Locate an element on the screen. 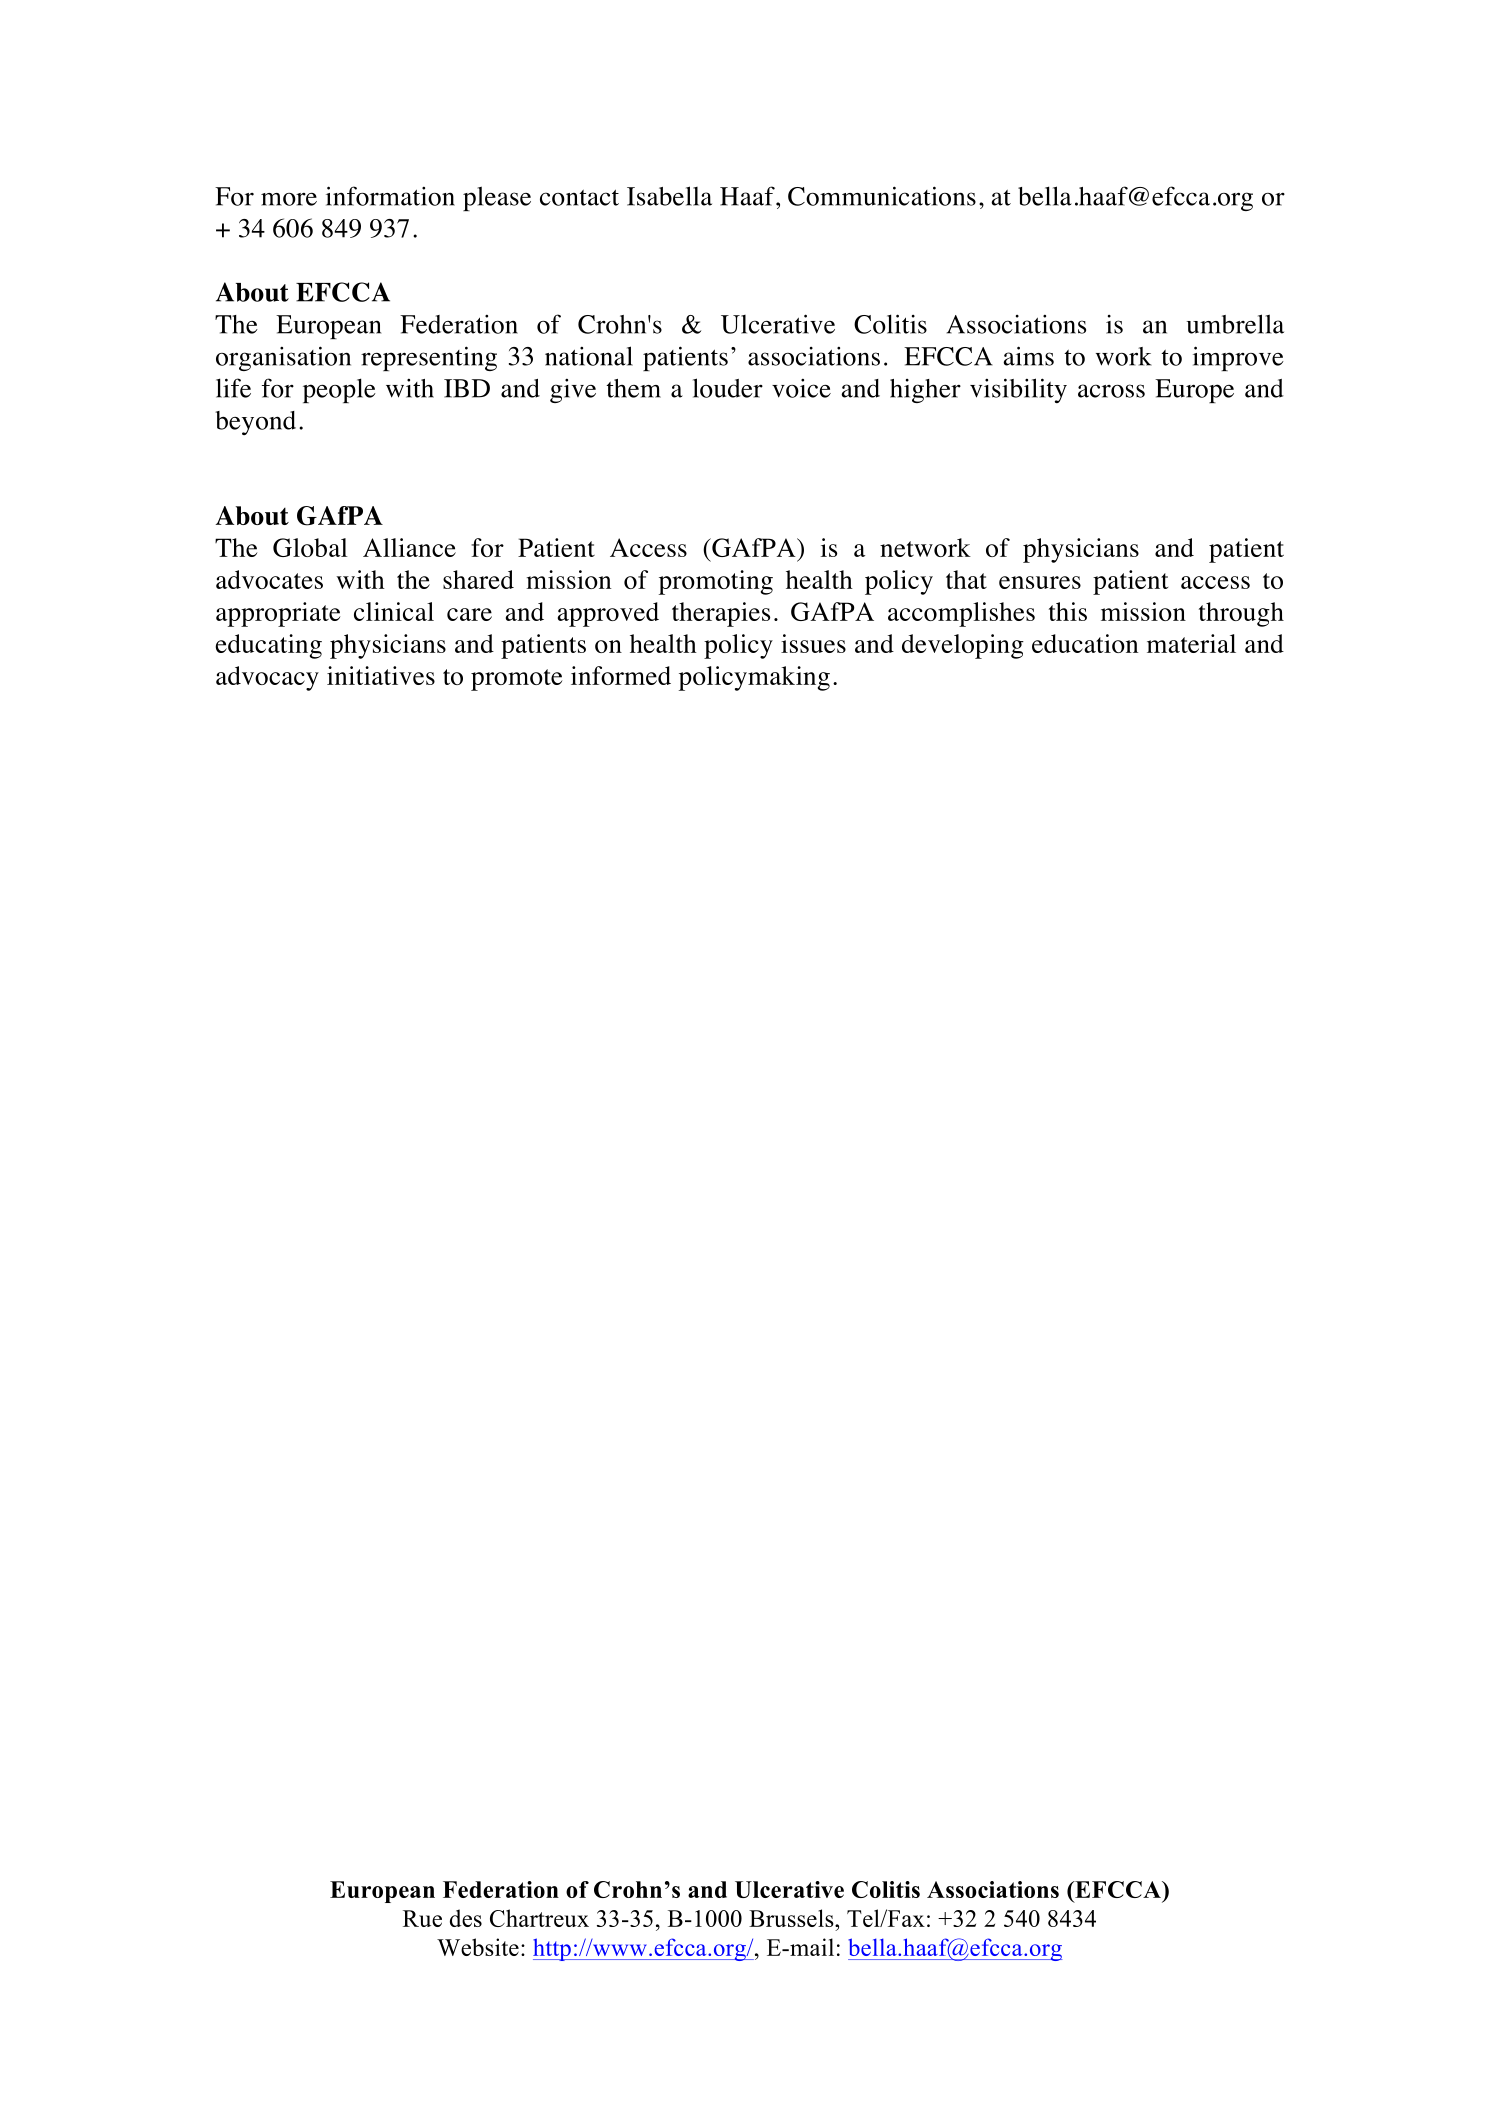 This screenshot has height=2119, width=1498. material is located at coordinates (1191, 643).
